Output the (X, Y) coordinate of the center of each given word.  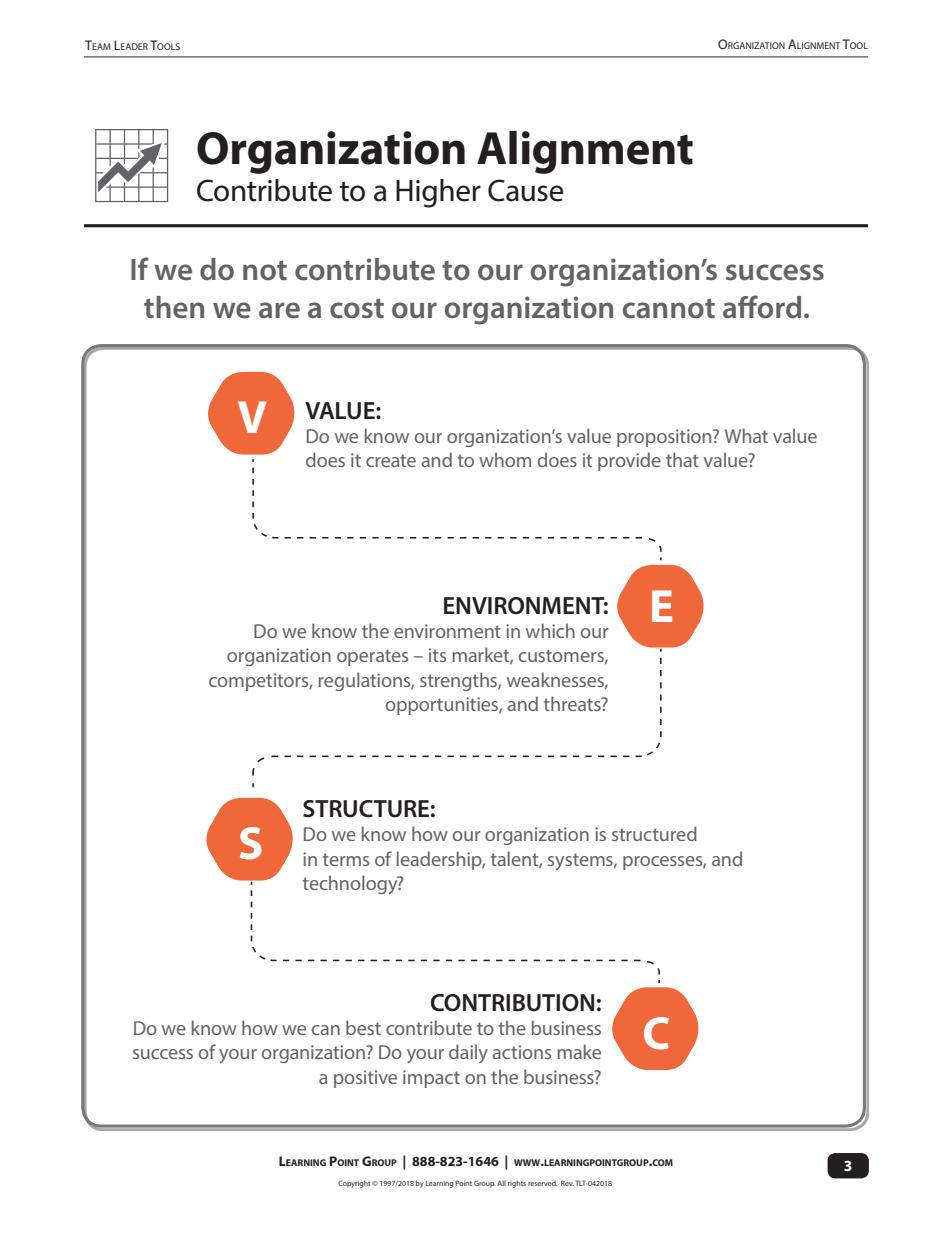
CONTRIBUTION (512, 1003)
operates (372, 657)
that (682, 459)
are (279, 310)
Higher (438, 193)
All (501, 1183)
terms (346, 859)
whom (505, 459)
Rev (567, 1183)
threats (573, 703)
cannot (669, 308)
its (437, 655)
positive (365, 1079)
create (391, 460)
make (579, 1051)
